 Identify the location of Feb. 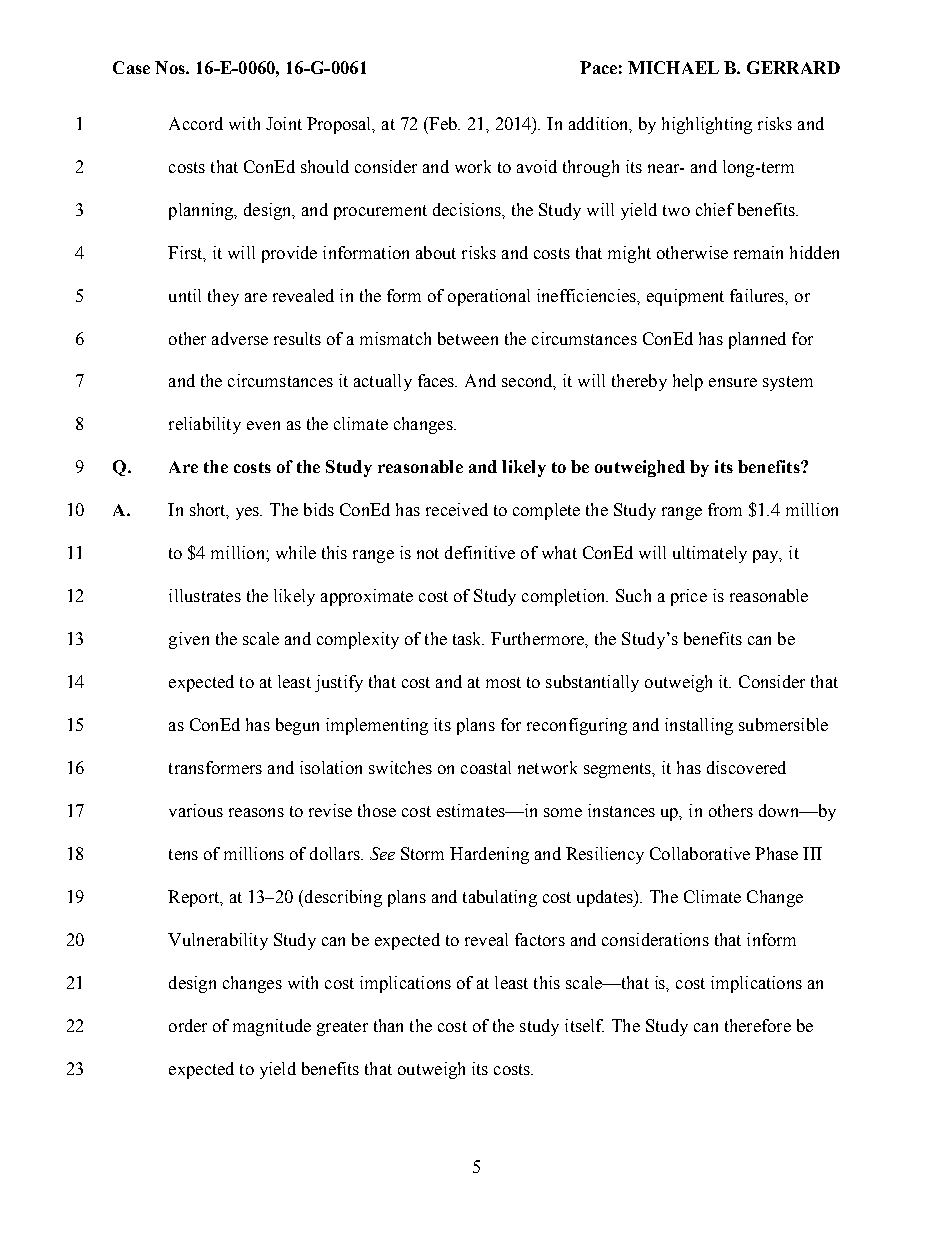
(443, 123).
